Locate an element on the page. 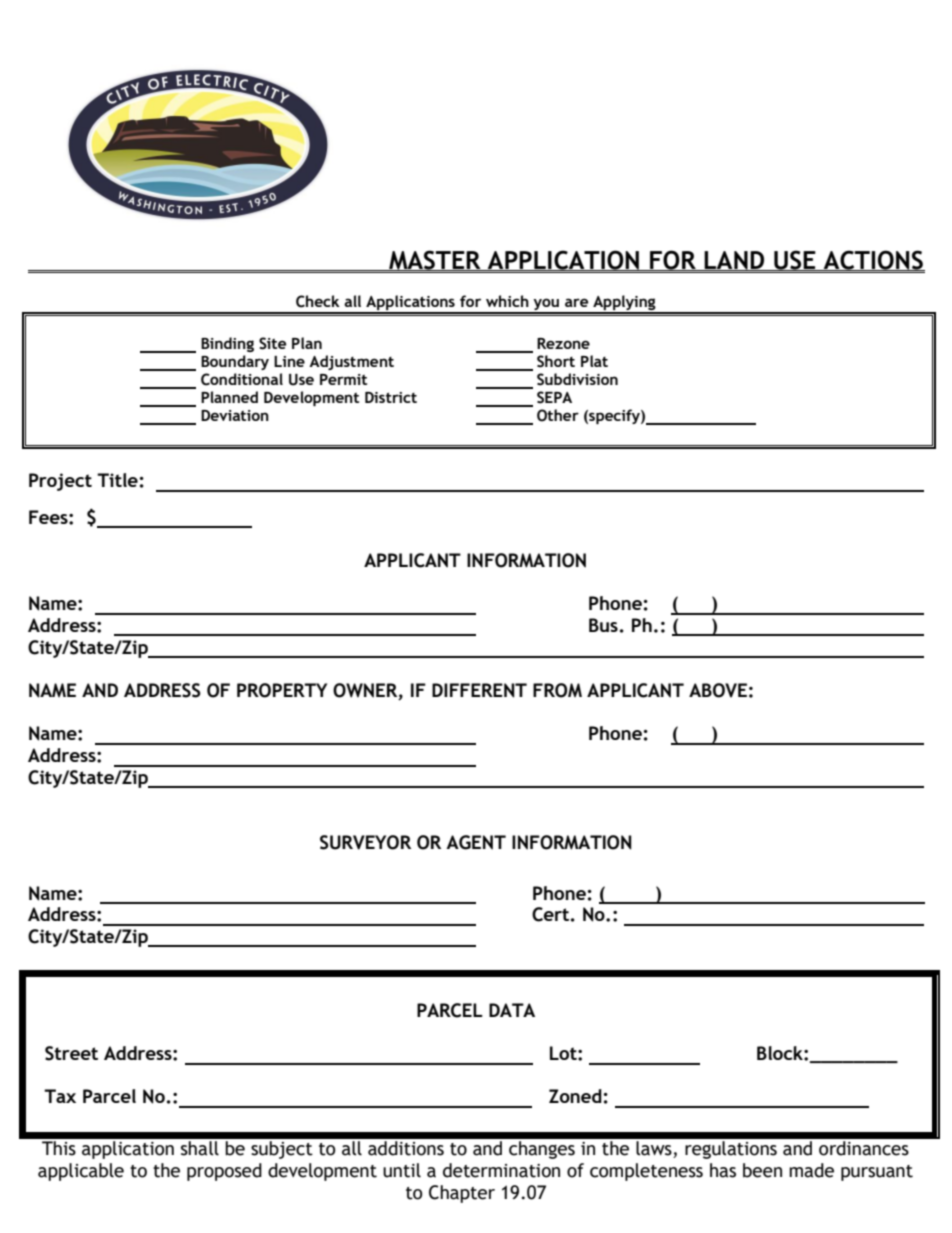 The image size is (952, 1233). PROPERTY is located at coordinates (282, 690).
